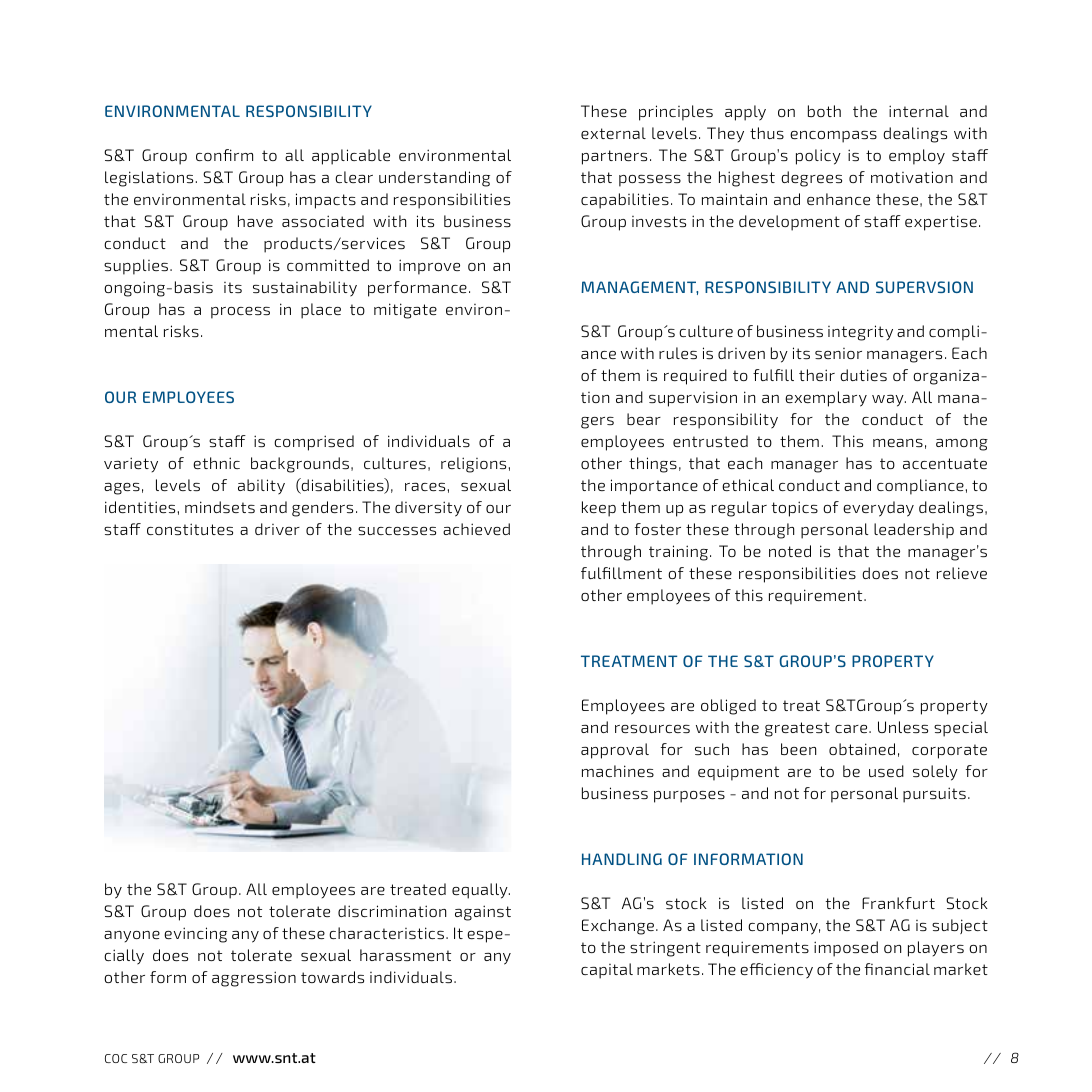 This document has height=1092, width=1092. What do you see at coordinates (613, 133) in the document?
I see `external` at bounding box center [613, 133].
